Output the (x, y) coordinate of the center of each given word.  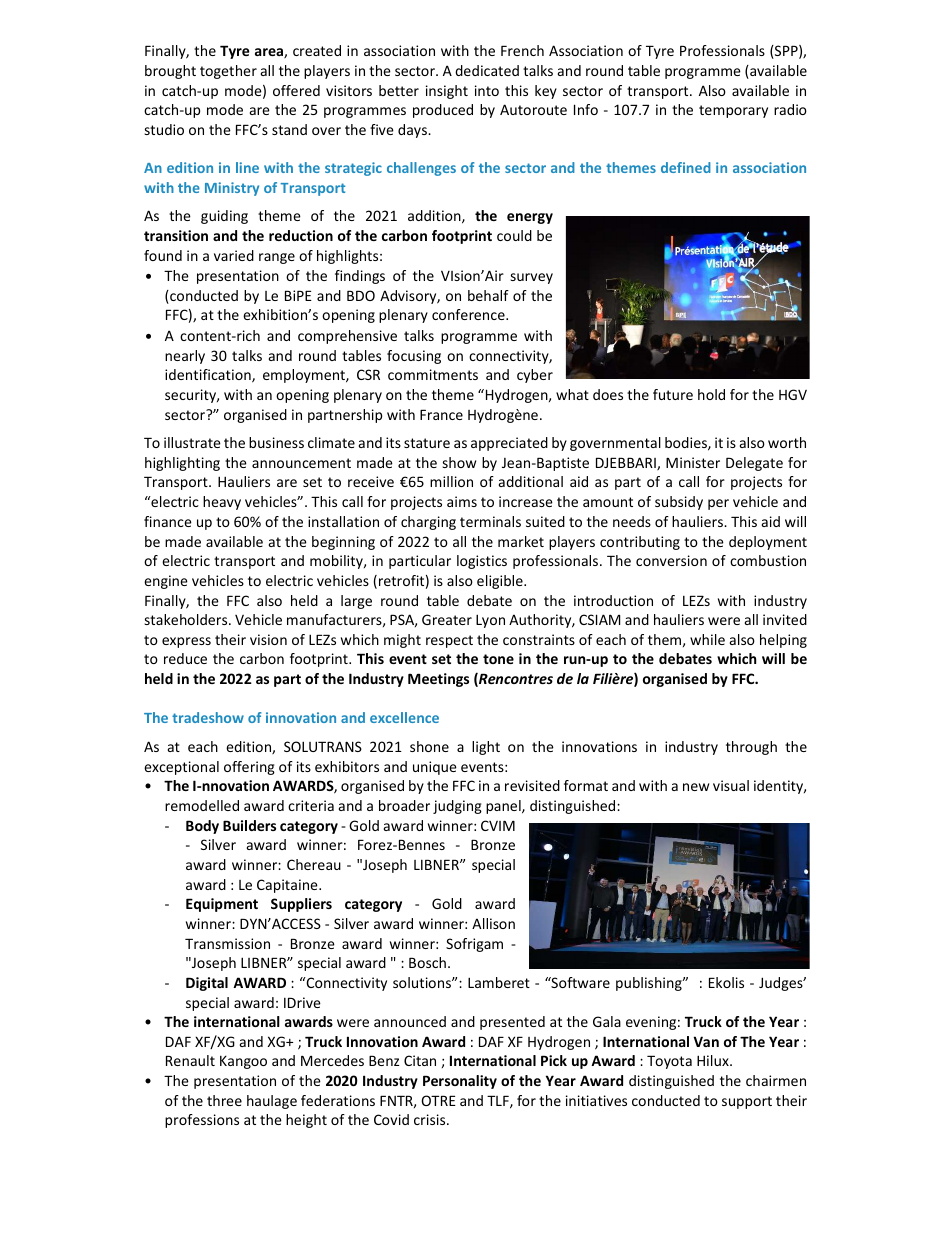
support (747, 1102)
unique (435, 768)
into (487, 90)
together (228, 72)
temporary (733, 111)
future (673, 394)
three (224, 1100)
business (276, 442)
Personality (460, 1082)
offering (249, 768)
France (441, 414)
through (751, 748)
